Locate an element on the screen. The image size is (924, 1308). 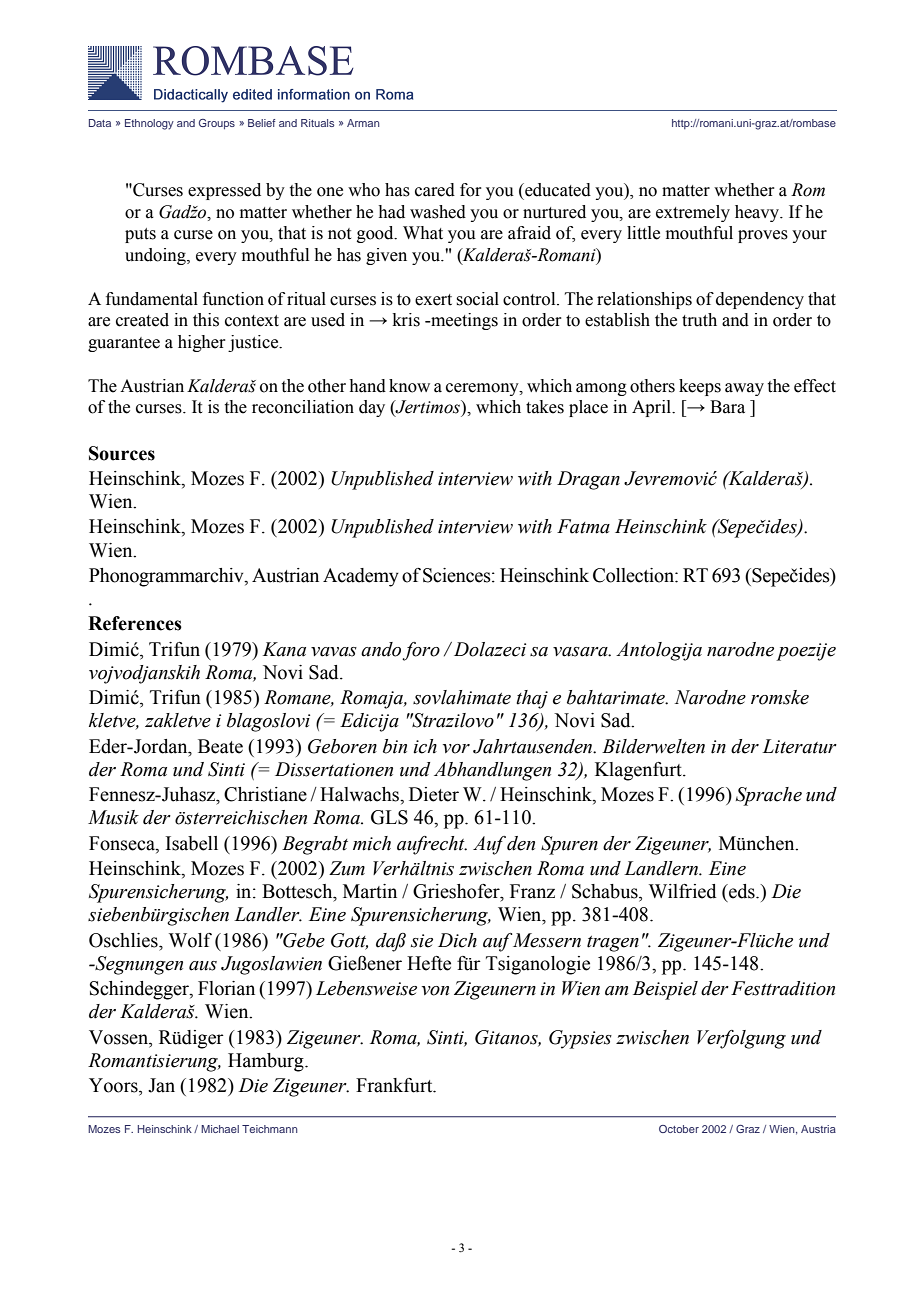
Christiane is located at coordinates (265, 794).
